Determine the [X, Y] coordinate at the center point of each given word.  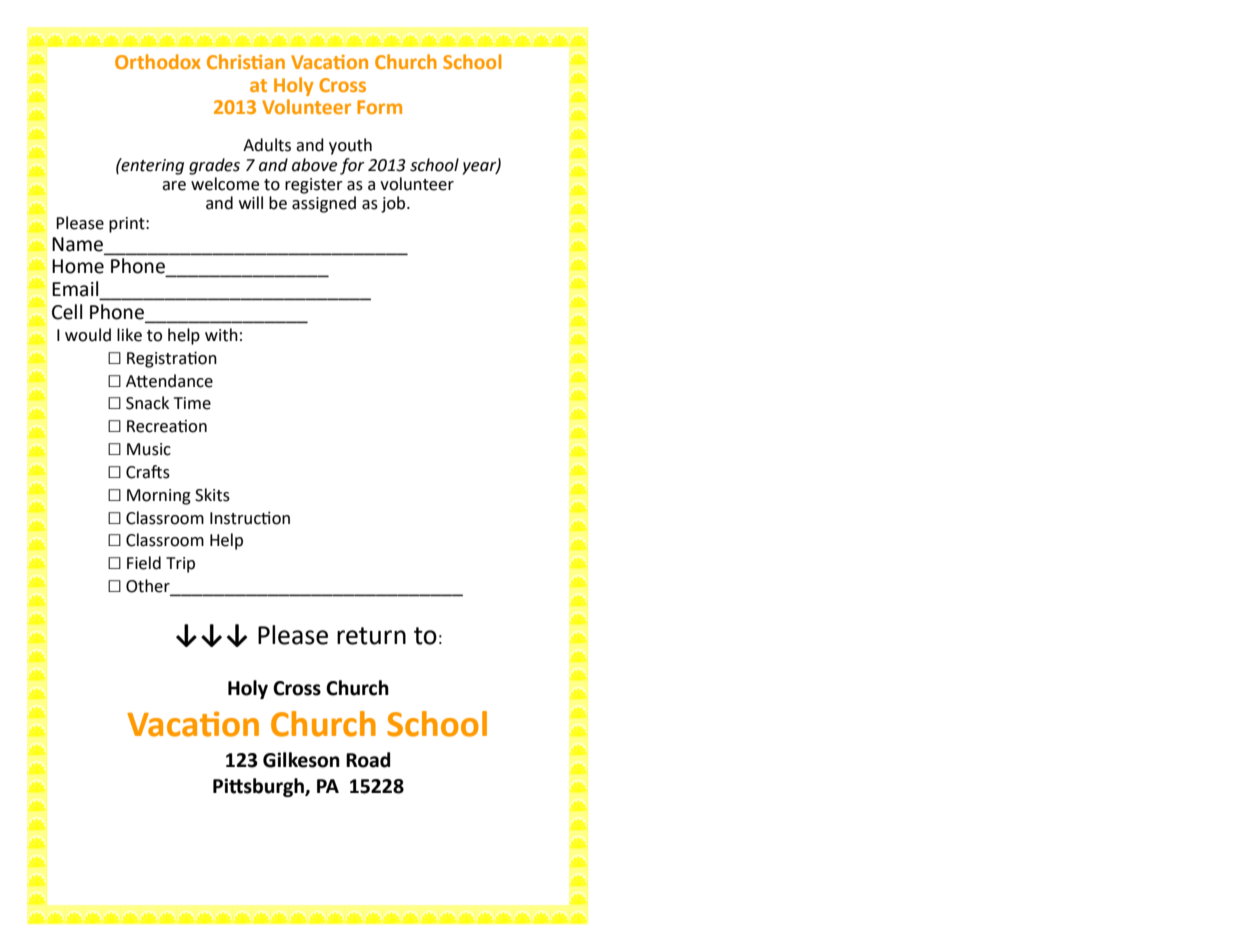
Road [368, 760]
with [221, 335]
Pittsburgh [259, 787]
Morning [159, 497]
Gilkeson [301, 760]
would [88, 335]
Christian [246, 61]
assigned [324, 204]
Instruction [250, 518]
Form [379, 107]
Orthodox [158, 61]
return [371, 636]
